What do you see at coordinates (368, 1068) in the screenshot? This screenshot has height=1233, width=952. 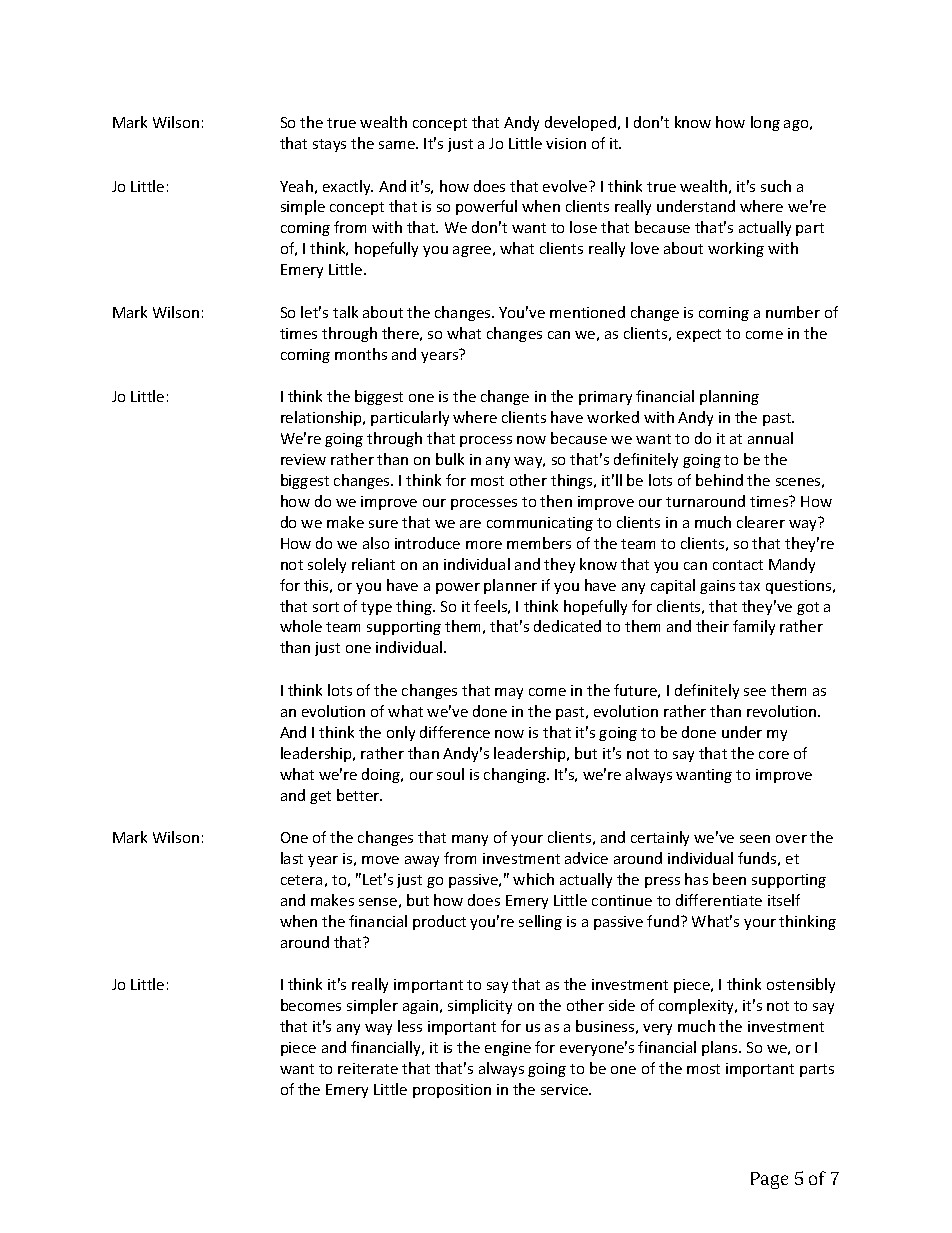 I see `reiterate` at bounding box center [368, 1068].
